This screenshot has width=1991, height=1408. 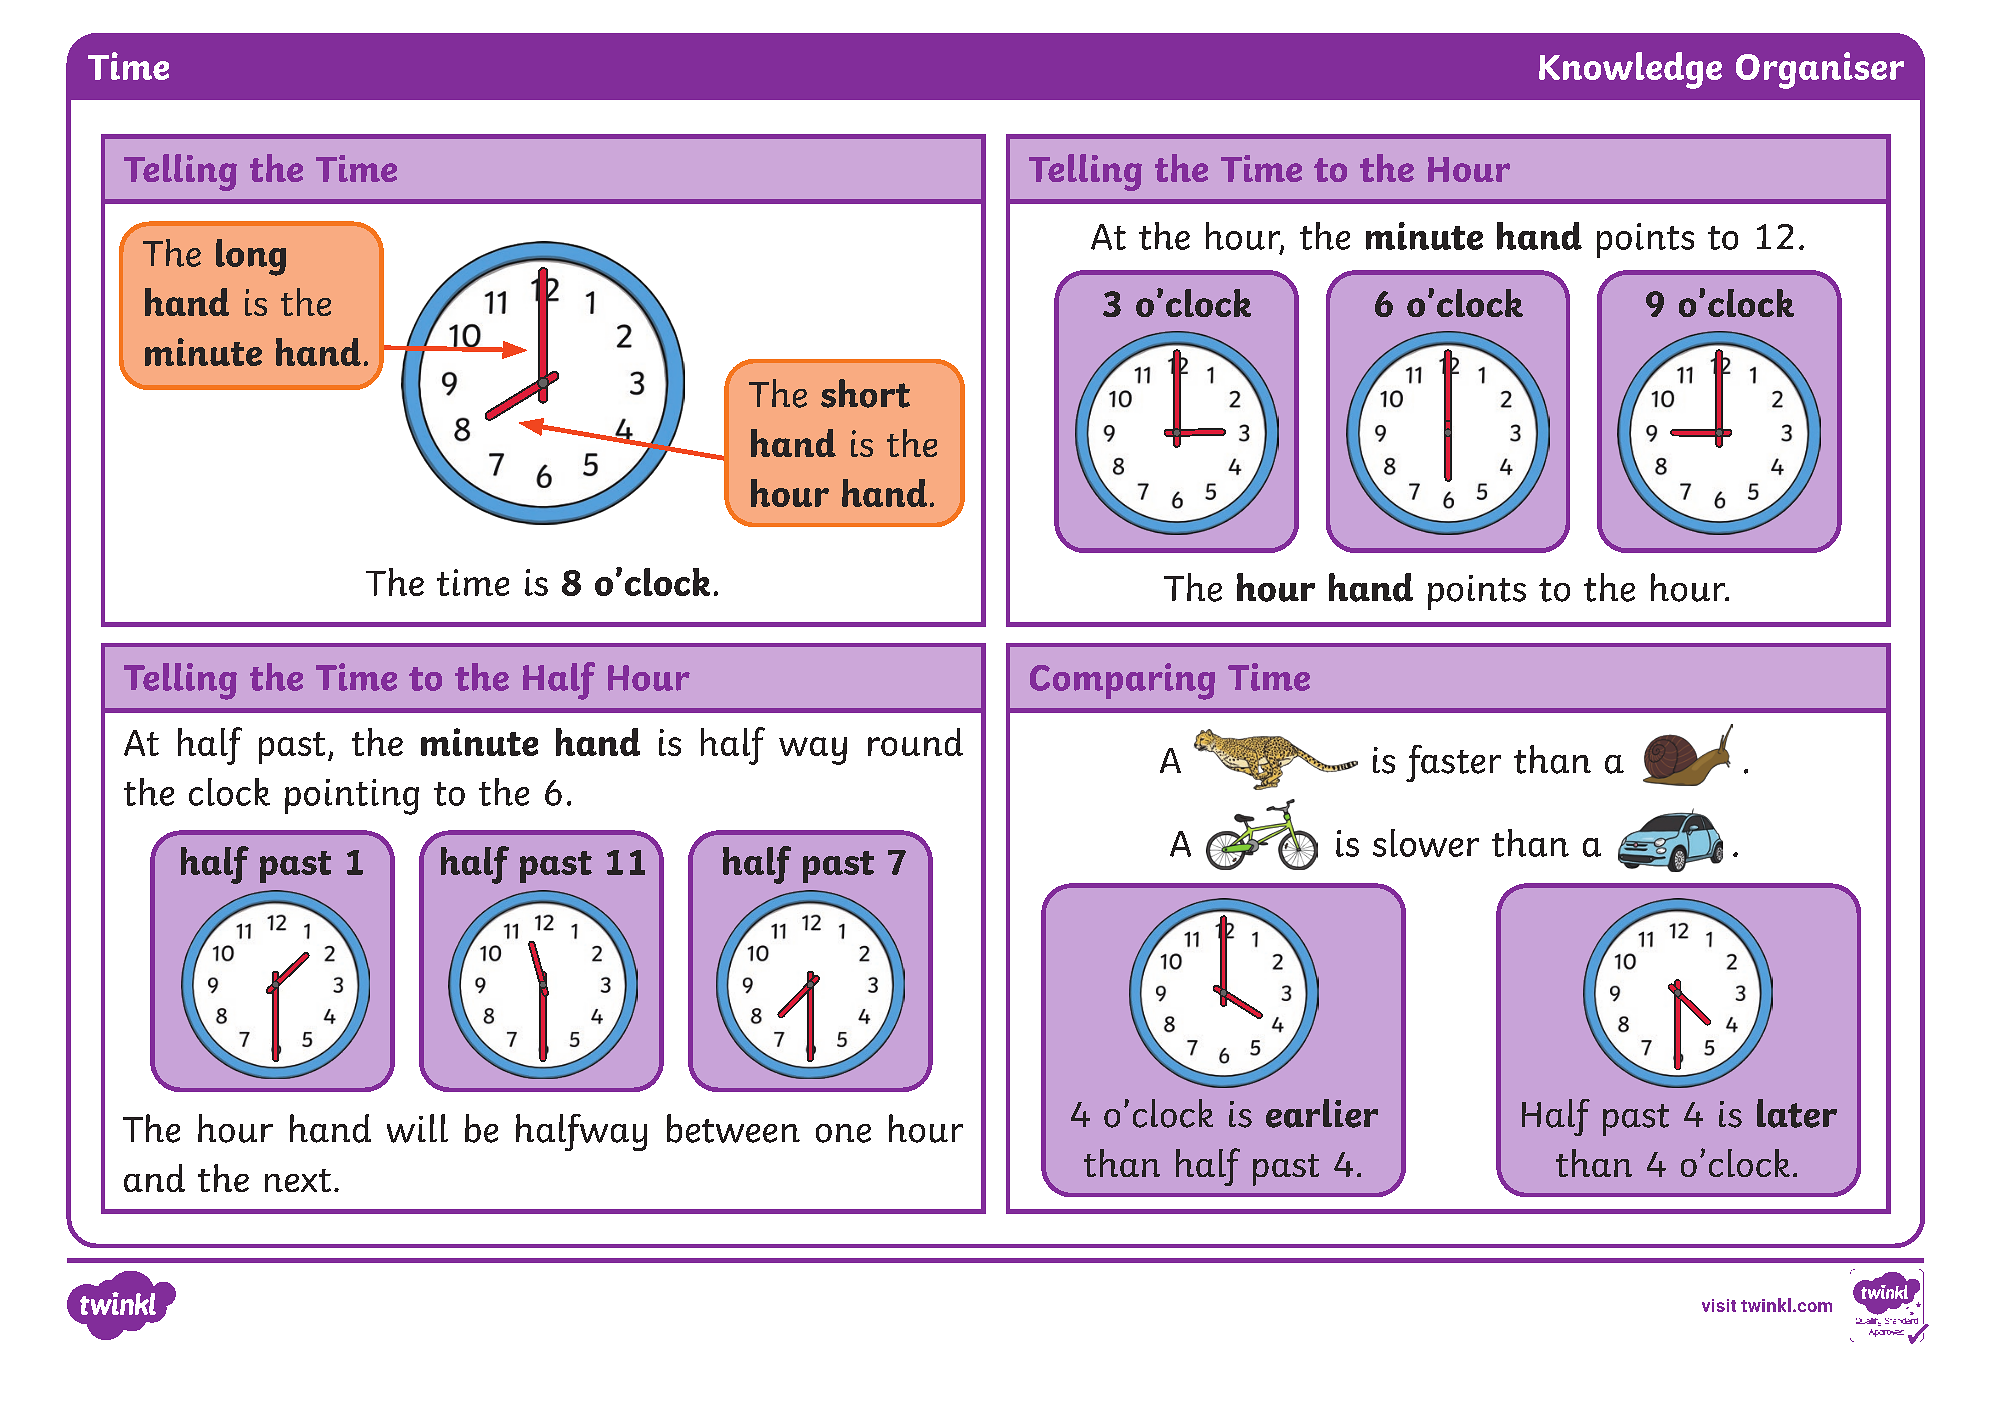 What do you see at coordinates (1820, 70) in the screenshot?
I see `Organiser` at bounding box center [1820, 70].
